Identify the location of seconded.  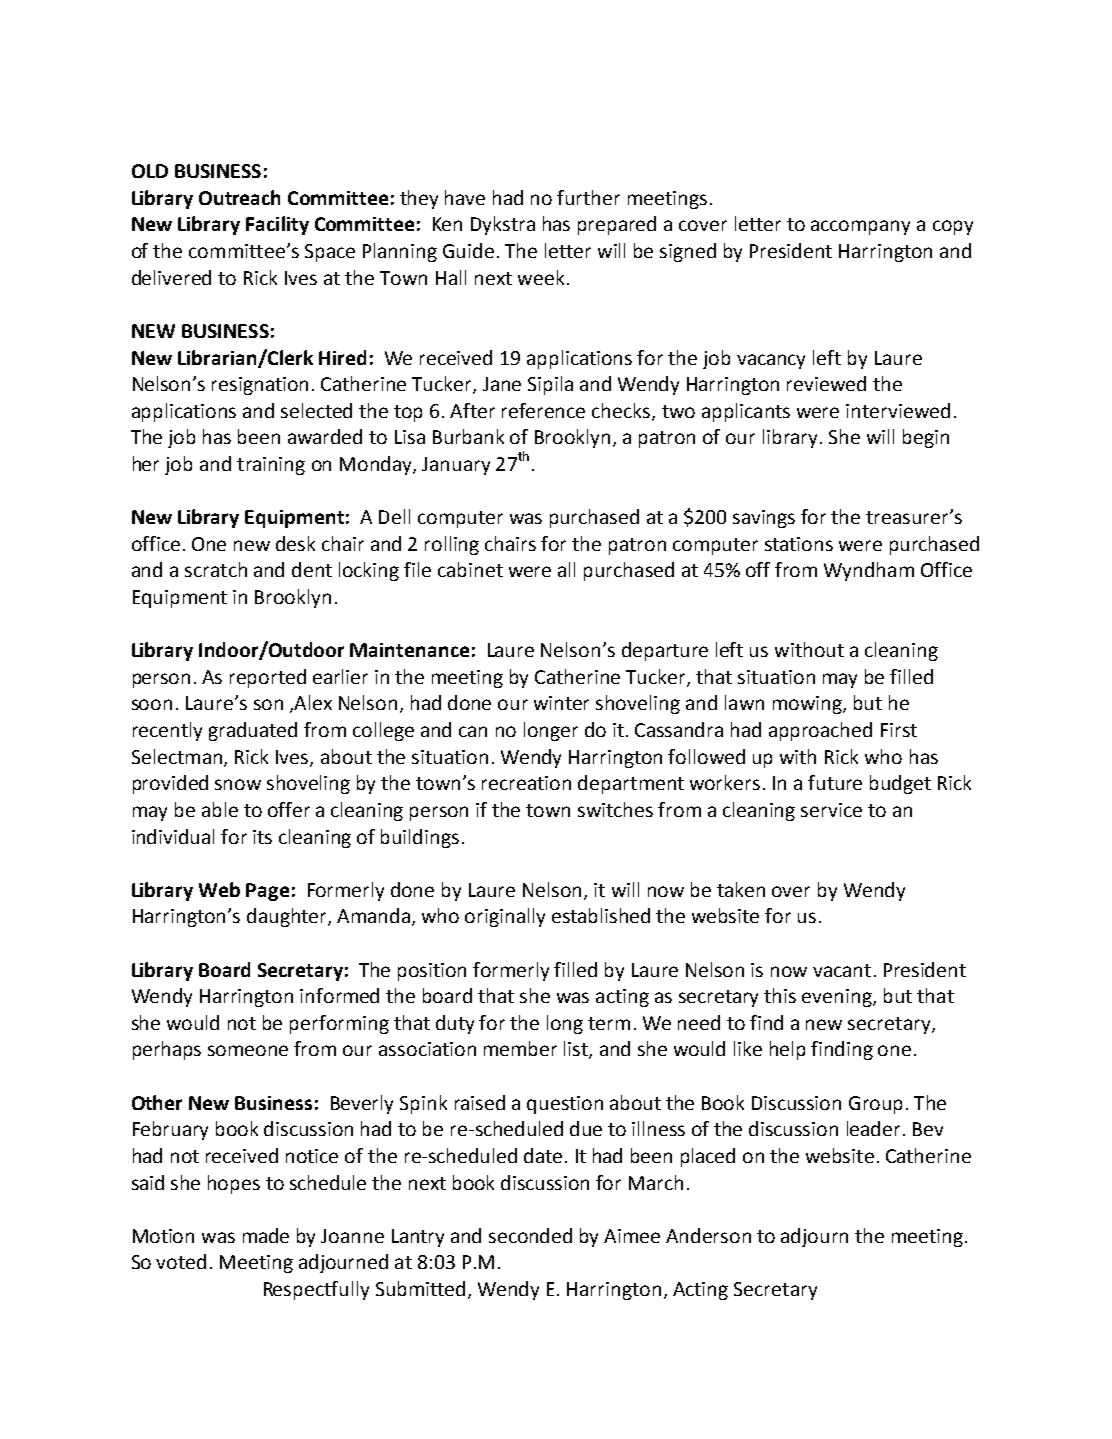
(530, 1235).
